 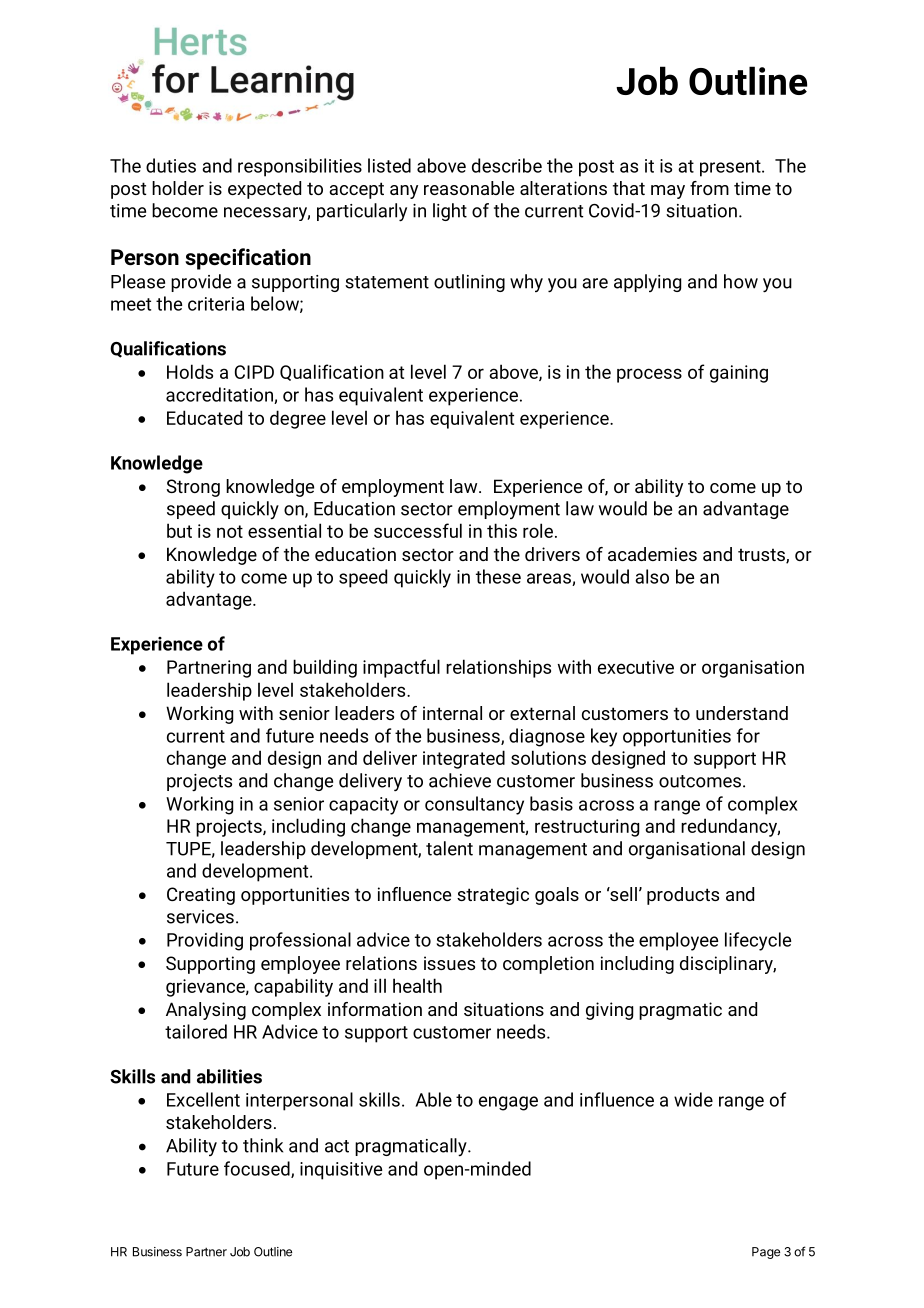 What do you see at coordinates (258, 1169) in the page?
I see `focused` at bounding box center [258, 1169].
